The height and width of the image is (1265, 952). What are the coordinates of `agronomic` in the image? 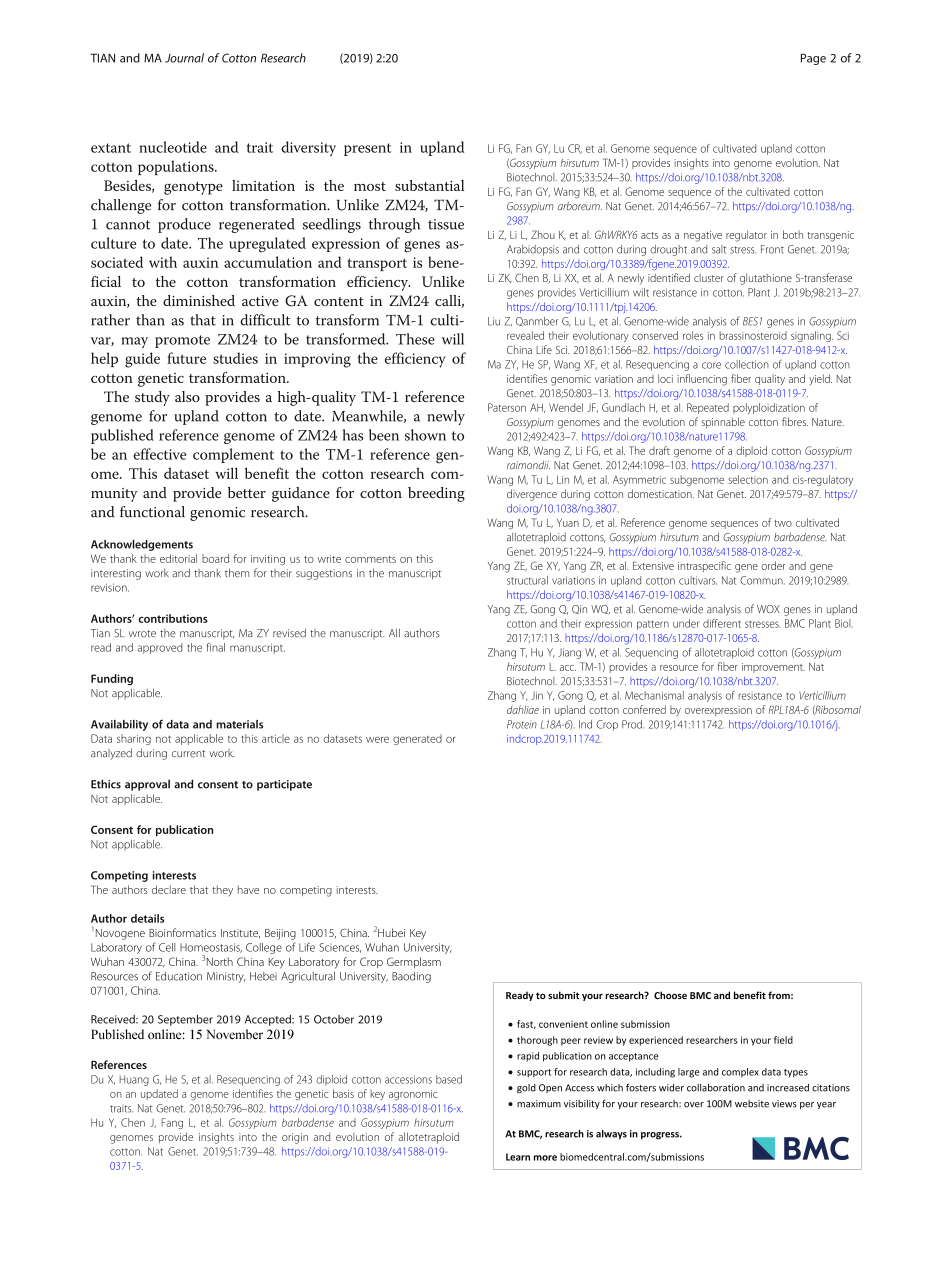 It's located at (413, 1095).
